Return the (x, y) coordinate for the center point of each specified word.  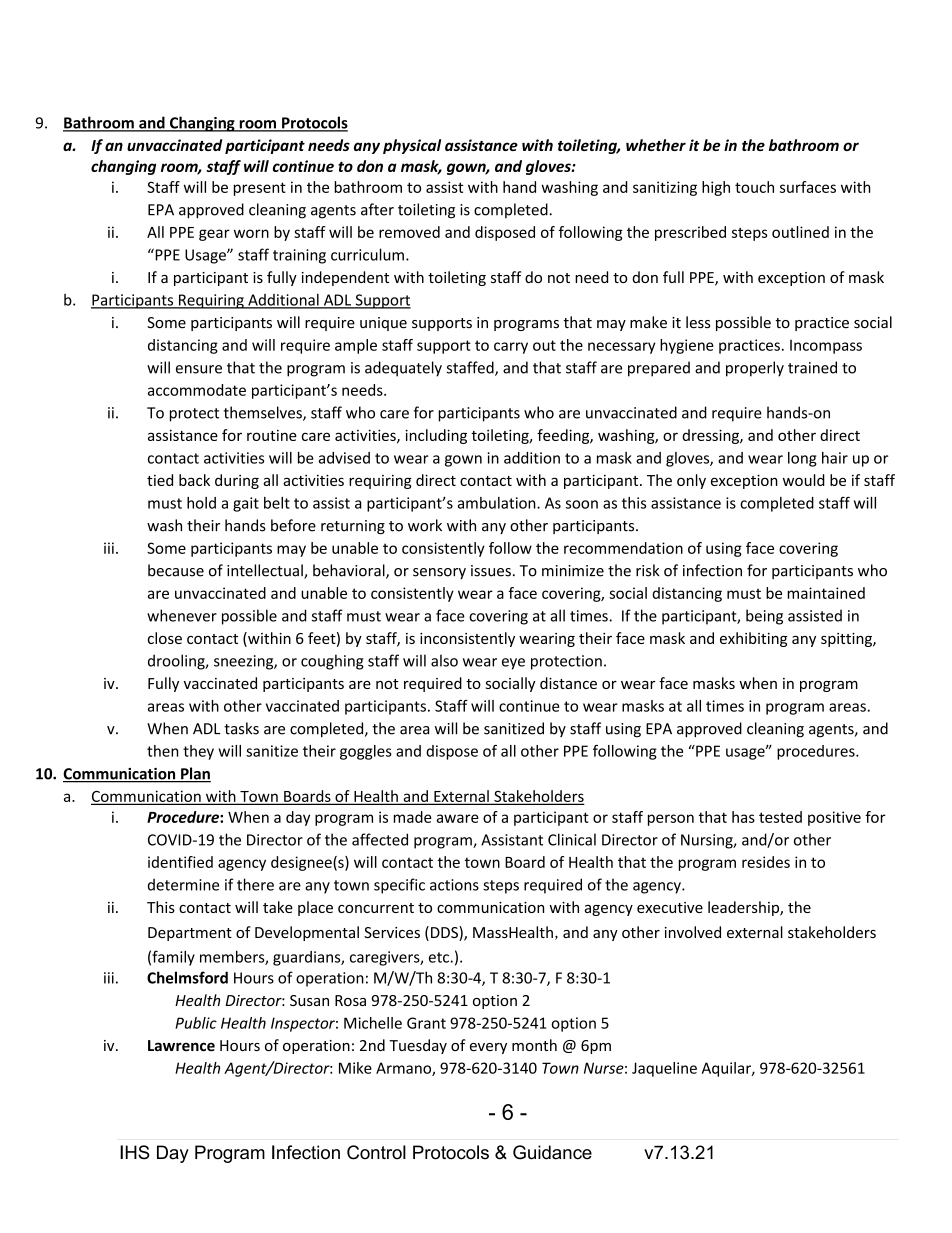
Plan (195, 774)
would (804, 480)
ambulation (498, 503)
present (260, 189)
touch (754, 187)
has (743, 817)
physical (412, 146)
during (237, 481)
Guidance (552, 1152)
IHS (135, 1152)
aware (457, 818)
